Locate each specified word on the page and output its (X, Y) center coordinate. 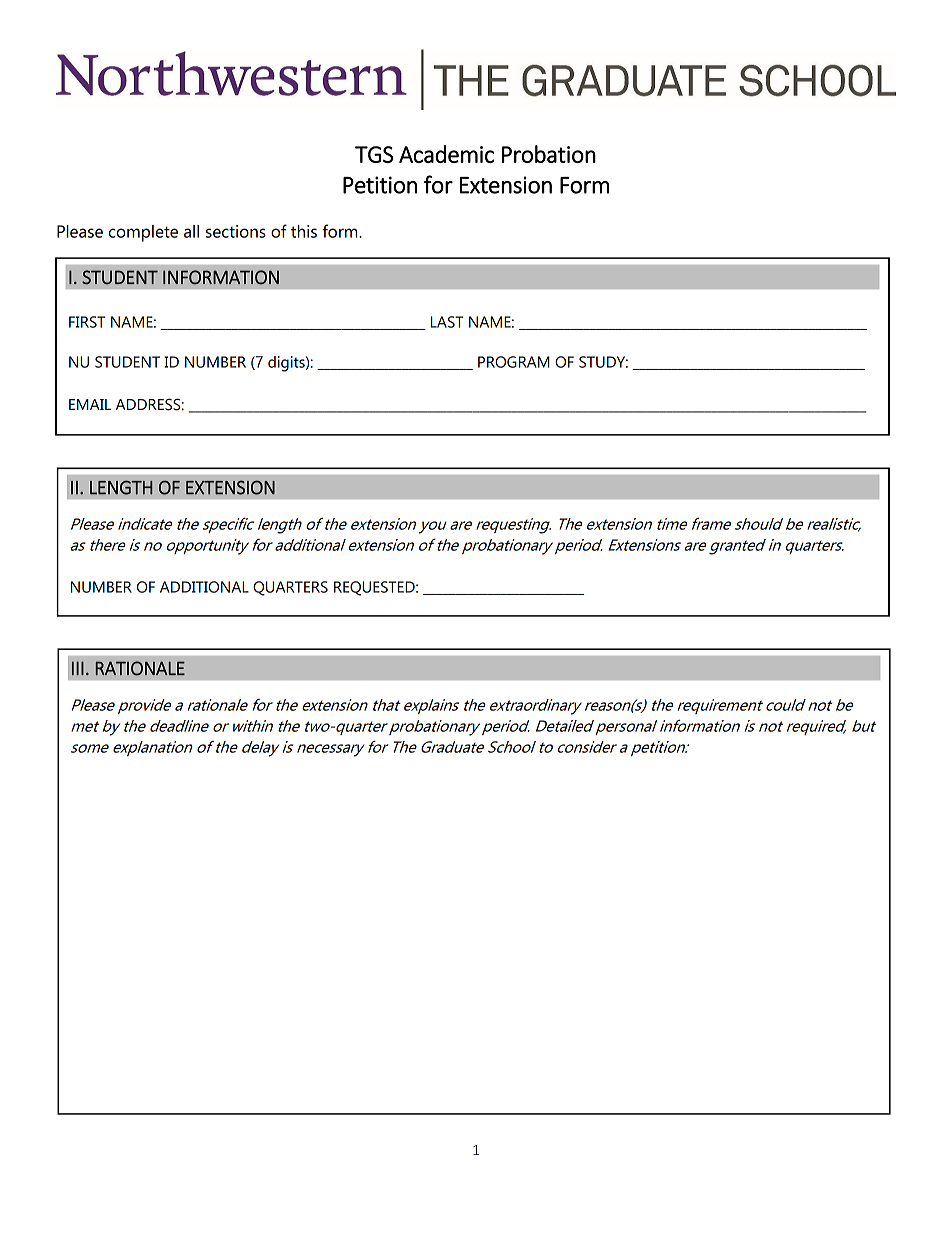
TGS (374, 154)
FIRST (87, 322)
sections (236, 231)
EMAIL (90, 404)
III (78, 668)
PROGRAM (514, 362)
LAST (447, 322)
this (304, 231)
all (191, 231)
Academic (447, 154)
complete (143, 233)
